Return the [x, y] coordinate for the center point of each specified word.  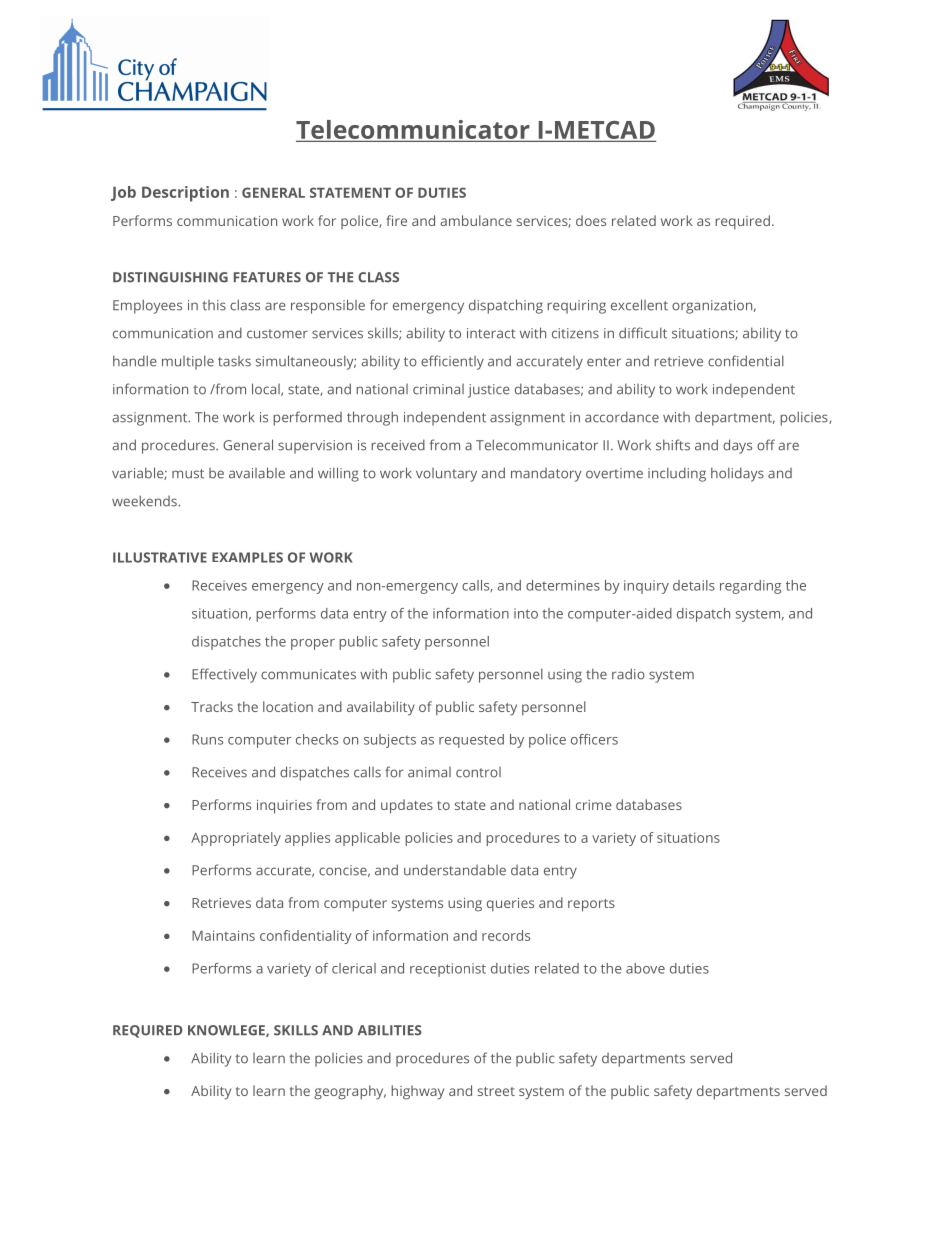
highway [417, 1092]
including [677, 474]
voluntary [446, 475]
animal [429, 772]
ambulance [476, 220]
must [188, 474]
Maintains [223, 935]
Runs [207, 739]
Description [185, 194]
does [591, 220]
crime [594, 805]
